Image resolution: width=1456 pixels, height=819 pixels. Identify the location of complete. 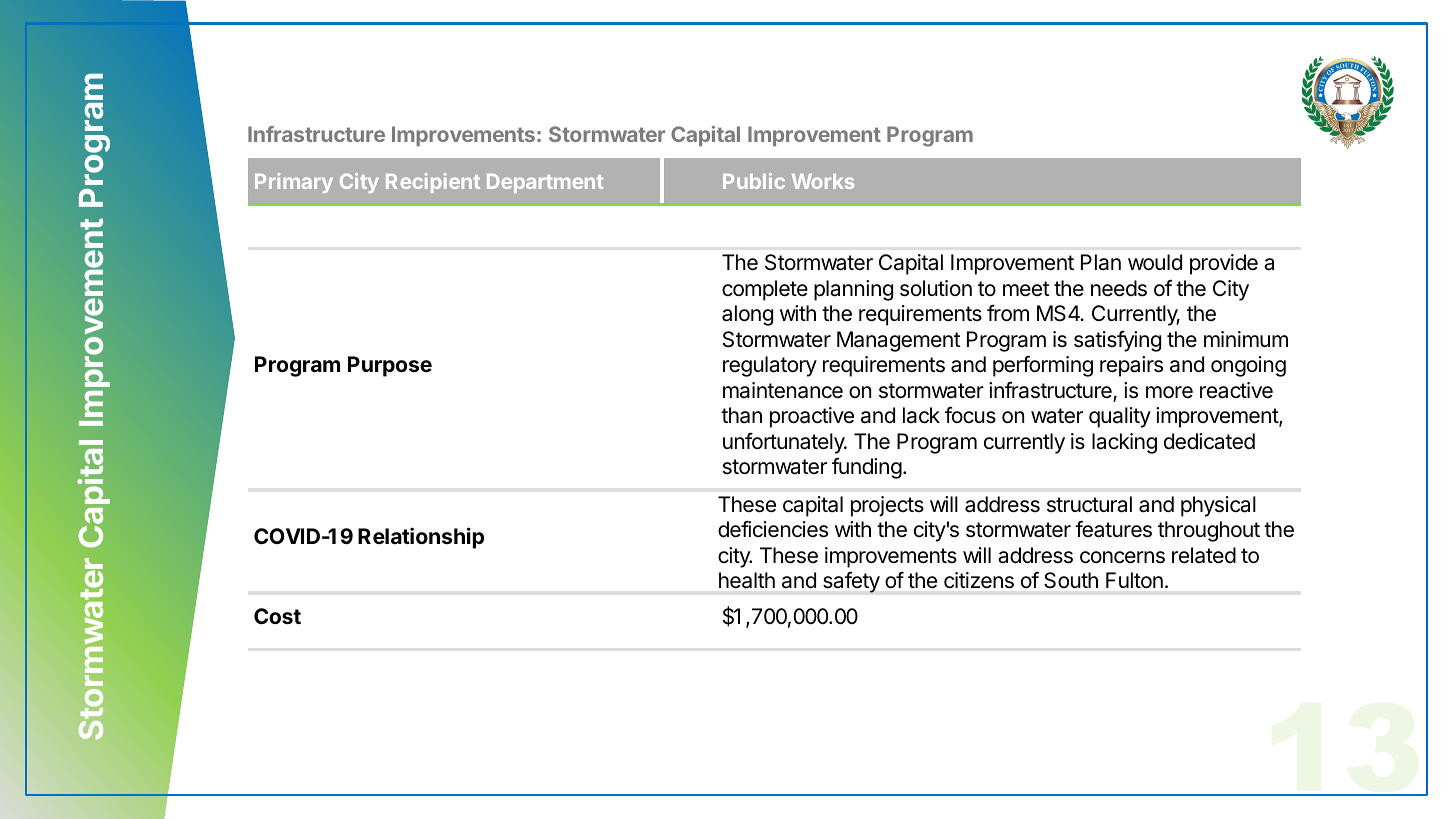
(765, 290).
